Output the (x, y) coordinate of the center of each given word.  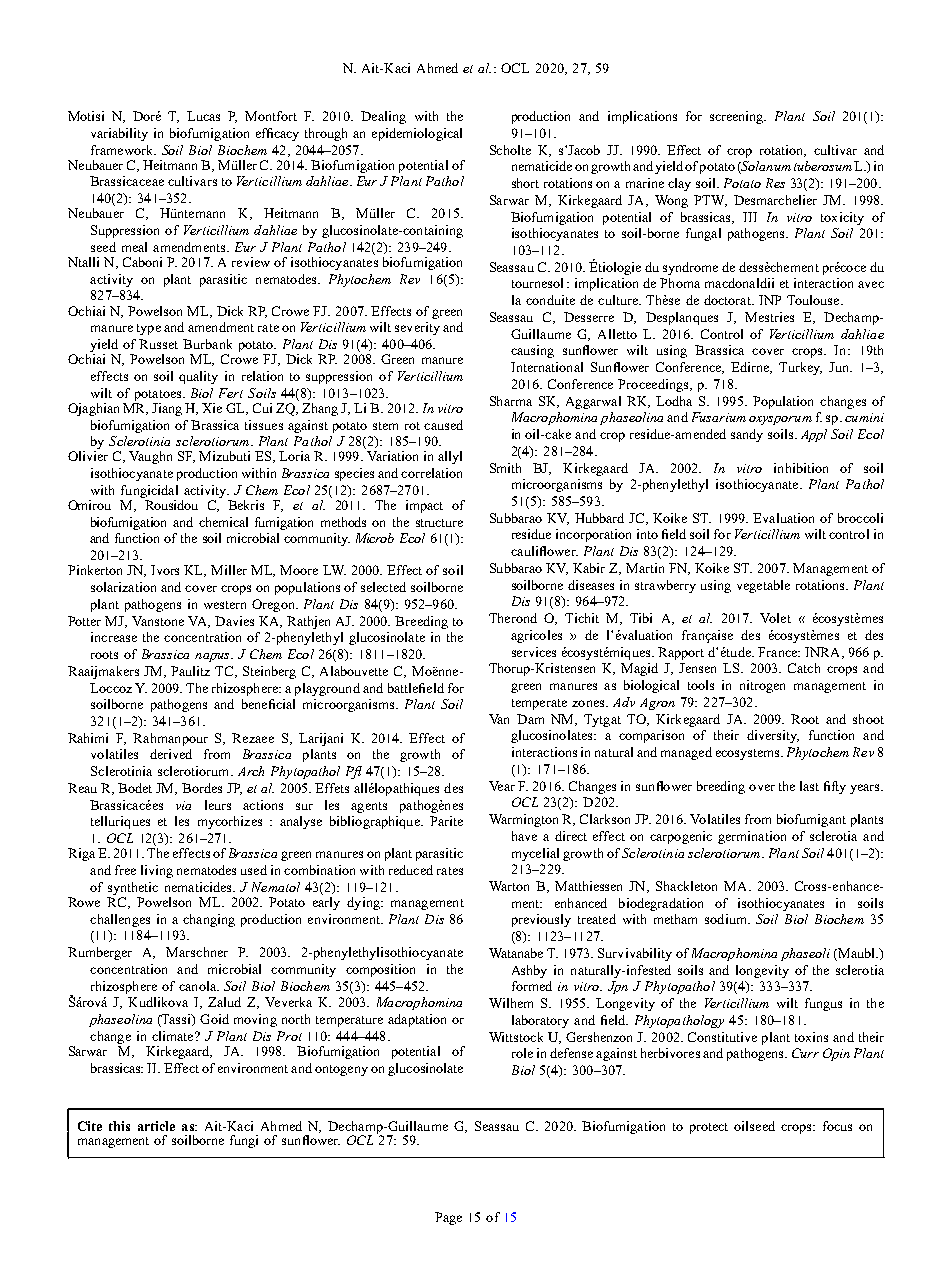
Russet (158, 344)
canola (199, 986)
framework (123, 150)
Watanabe (516, 953)
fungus (823, 1004)
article (156, 1126)
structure (439, 523)
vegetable (763, 586)
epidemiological (417, 134)
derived (171, 754)
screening (738, 117)
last (809, 786)
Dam (530, 719)
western (225, 605)
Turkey (800, 368)
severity (417, 328)
